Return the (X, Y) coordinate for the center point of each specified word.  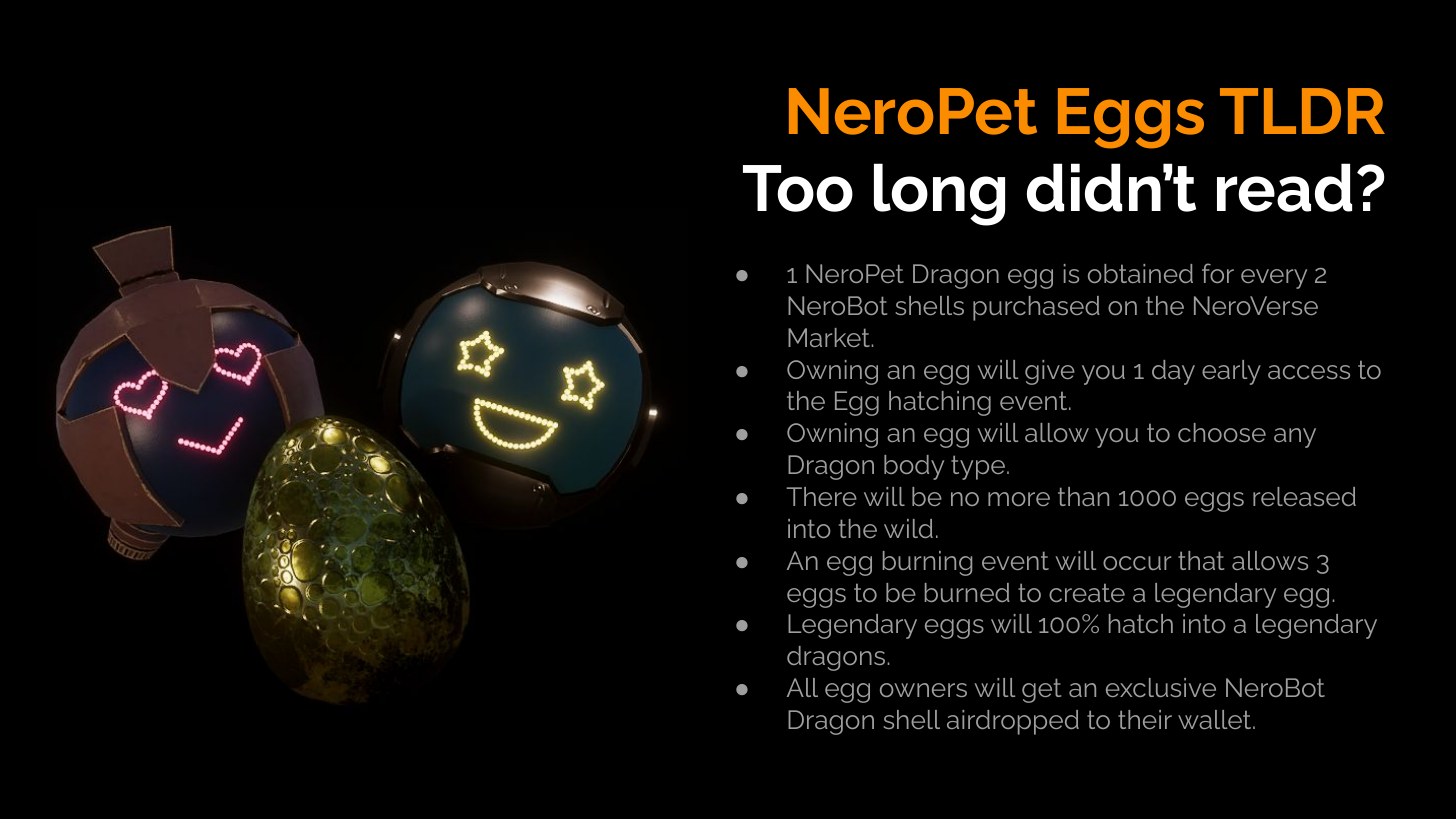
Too (798, 188)
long (939, 194)
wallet (1216, 719)
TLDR (1302, 111)
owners (923, 690)
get (1041, 690)
